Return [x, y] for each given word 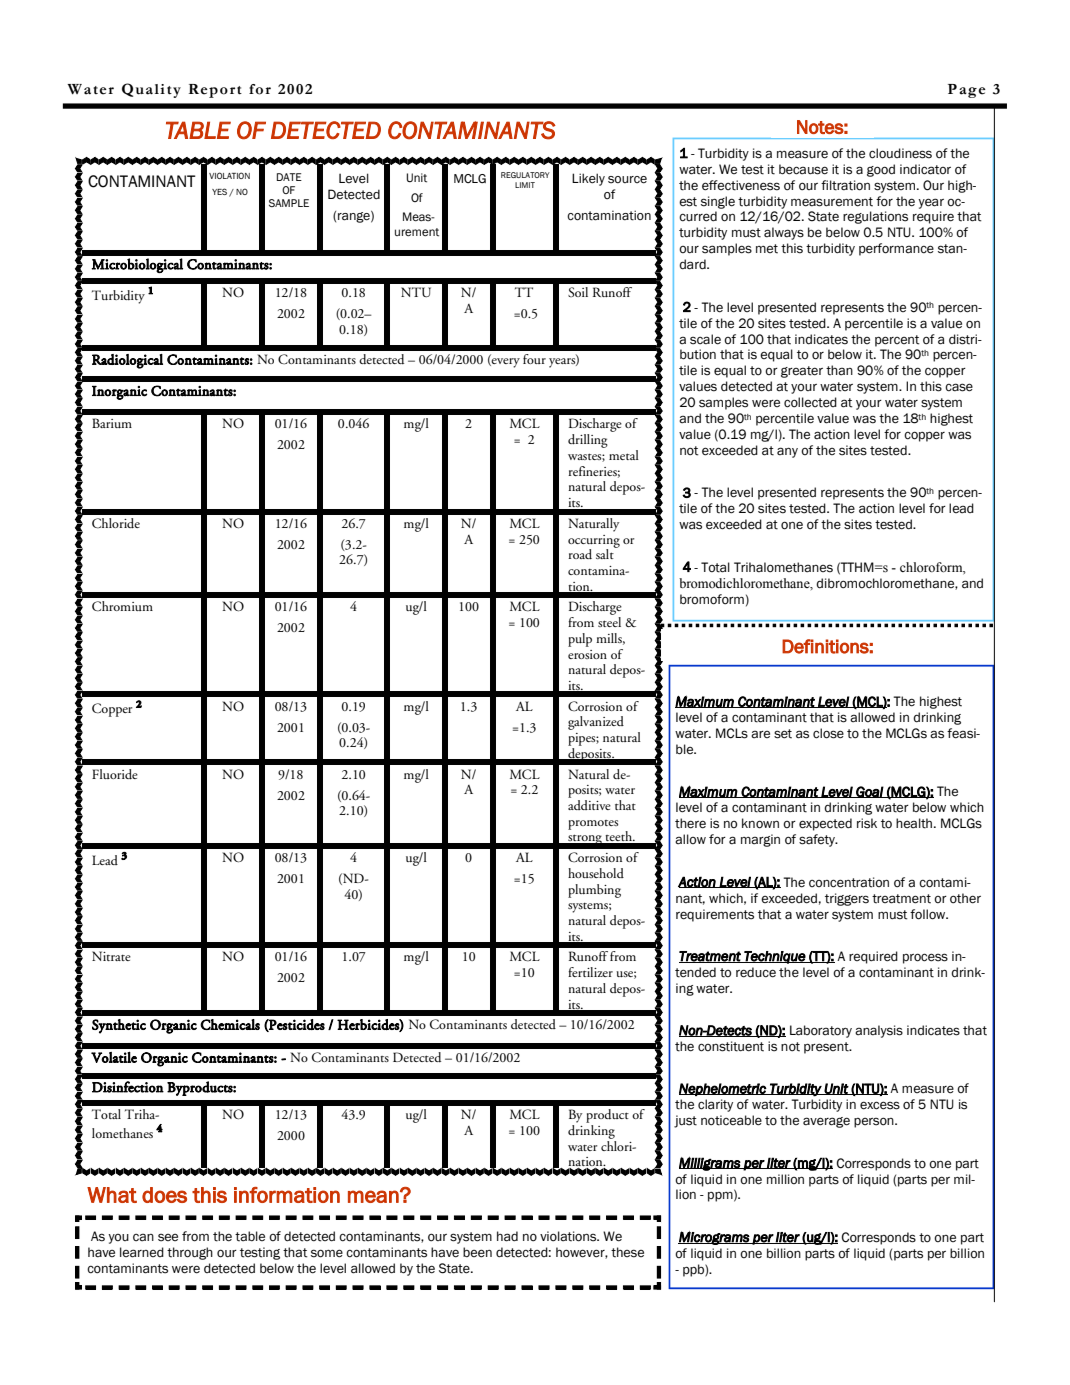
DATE [289, 177]
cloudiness [900, 153]
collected [810, 402]
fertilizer [590, 972]
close [828, 733]
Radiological [127, 361]
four [534, 359]
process [925, 958]
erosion [587, 654]
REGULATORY [525, 175]
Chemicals [230, 1024]
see [168, 1238]
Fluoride [115, 774]
